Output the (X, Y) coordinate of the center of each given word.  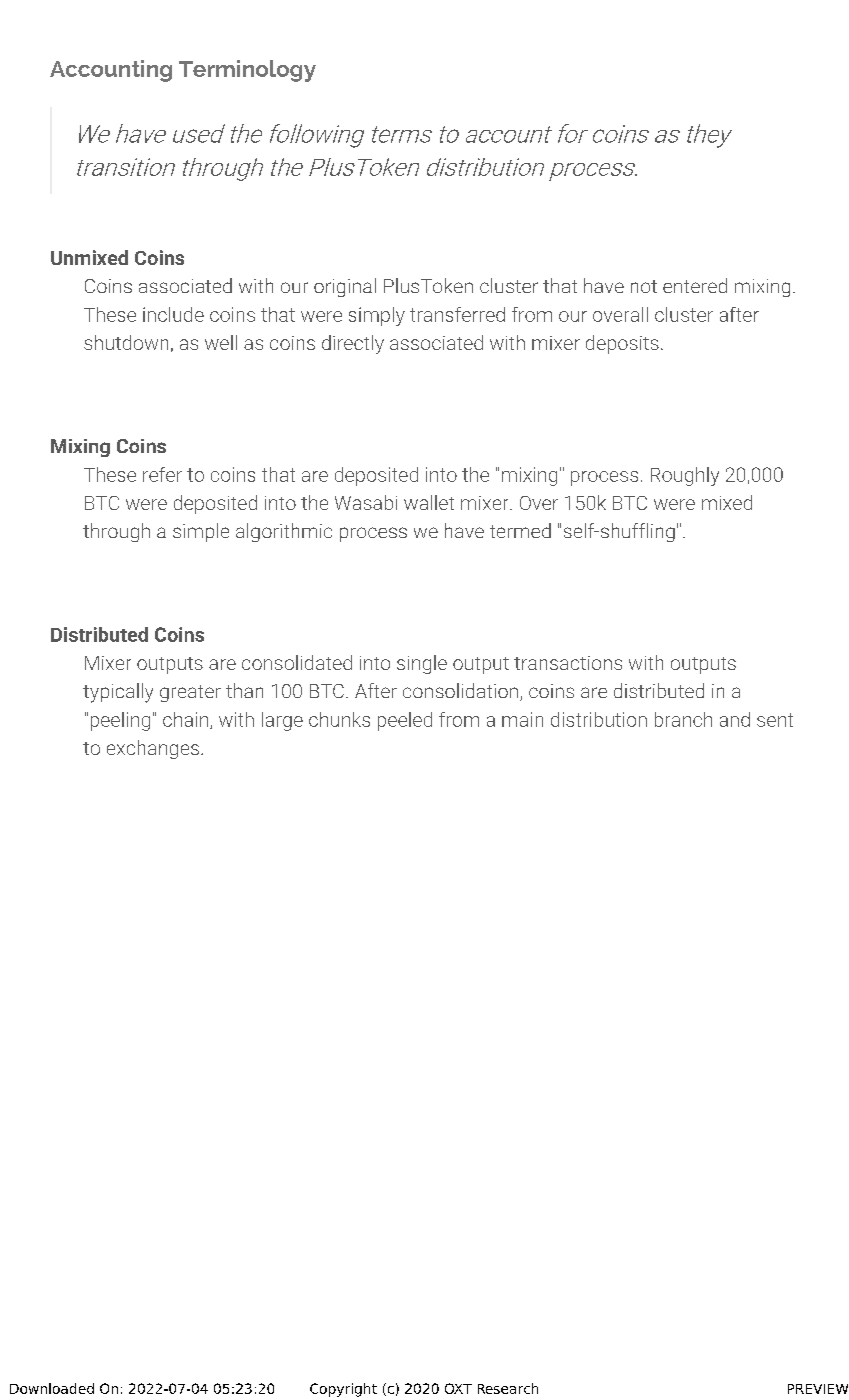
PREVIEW (818, 1389)
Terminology (247, 71)
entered (695, 285)
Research (508, 1388)
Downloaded (52, 1388)
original (345, 287)
